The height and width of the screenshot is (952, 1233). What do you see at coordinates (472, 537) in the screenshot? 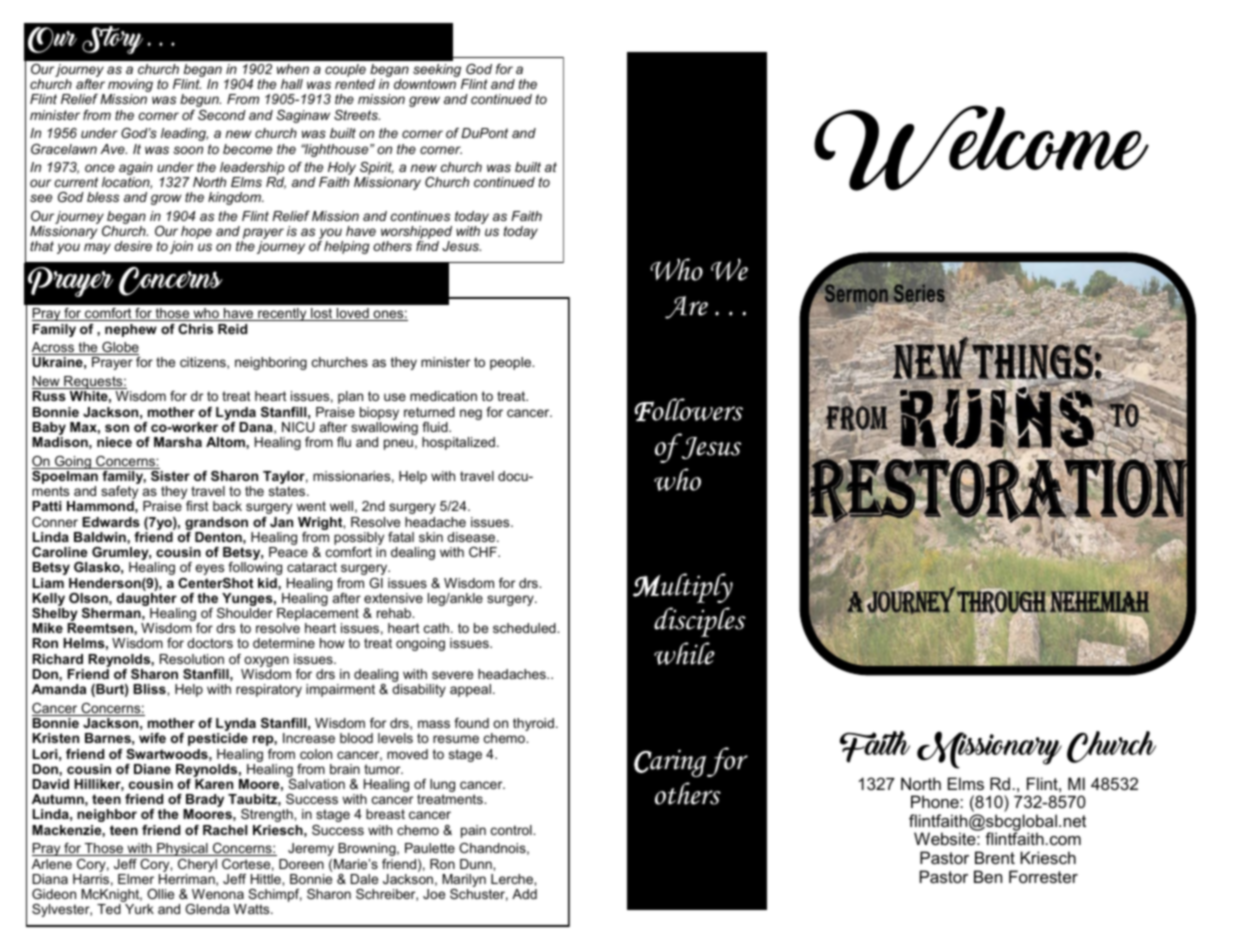
I see `disease` at bounding box center [472, 537].
